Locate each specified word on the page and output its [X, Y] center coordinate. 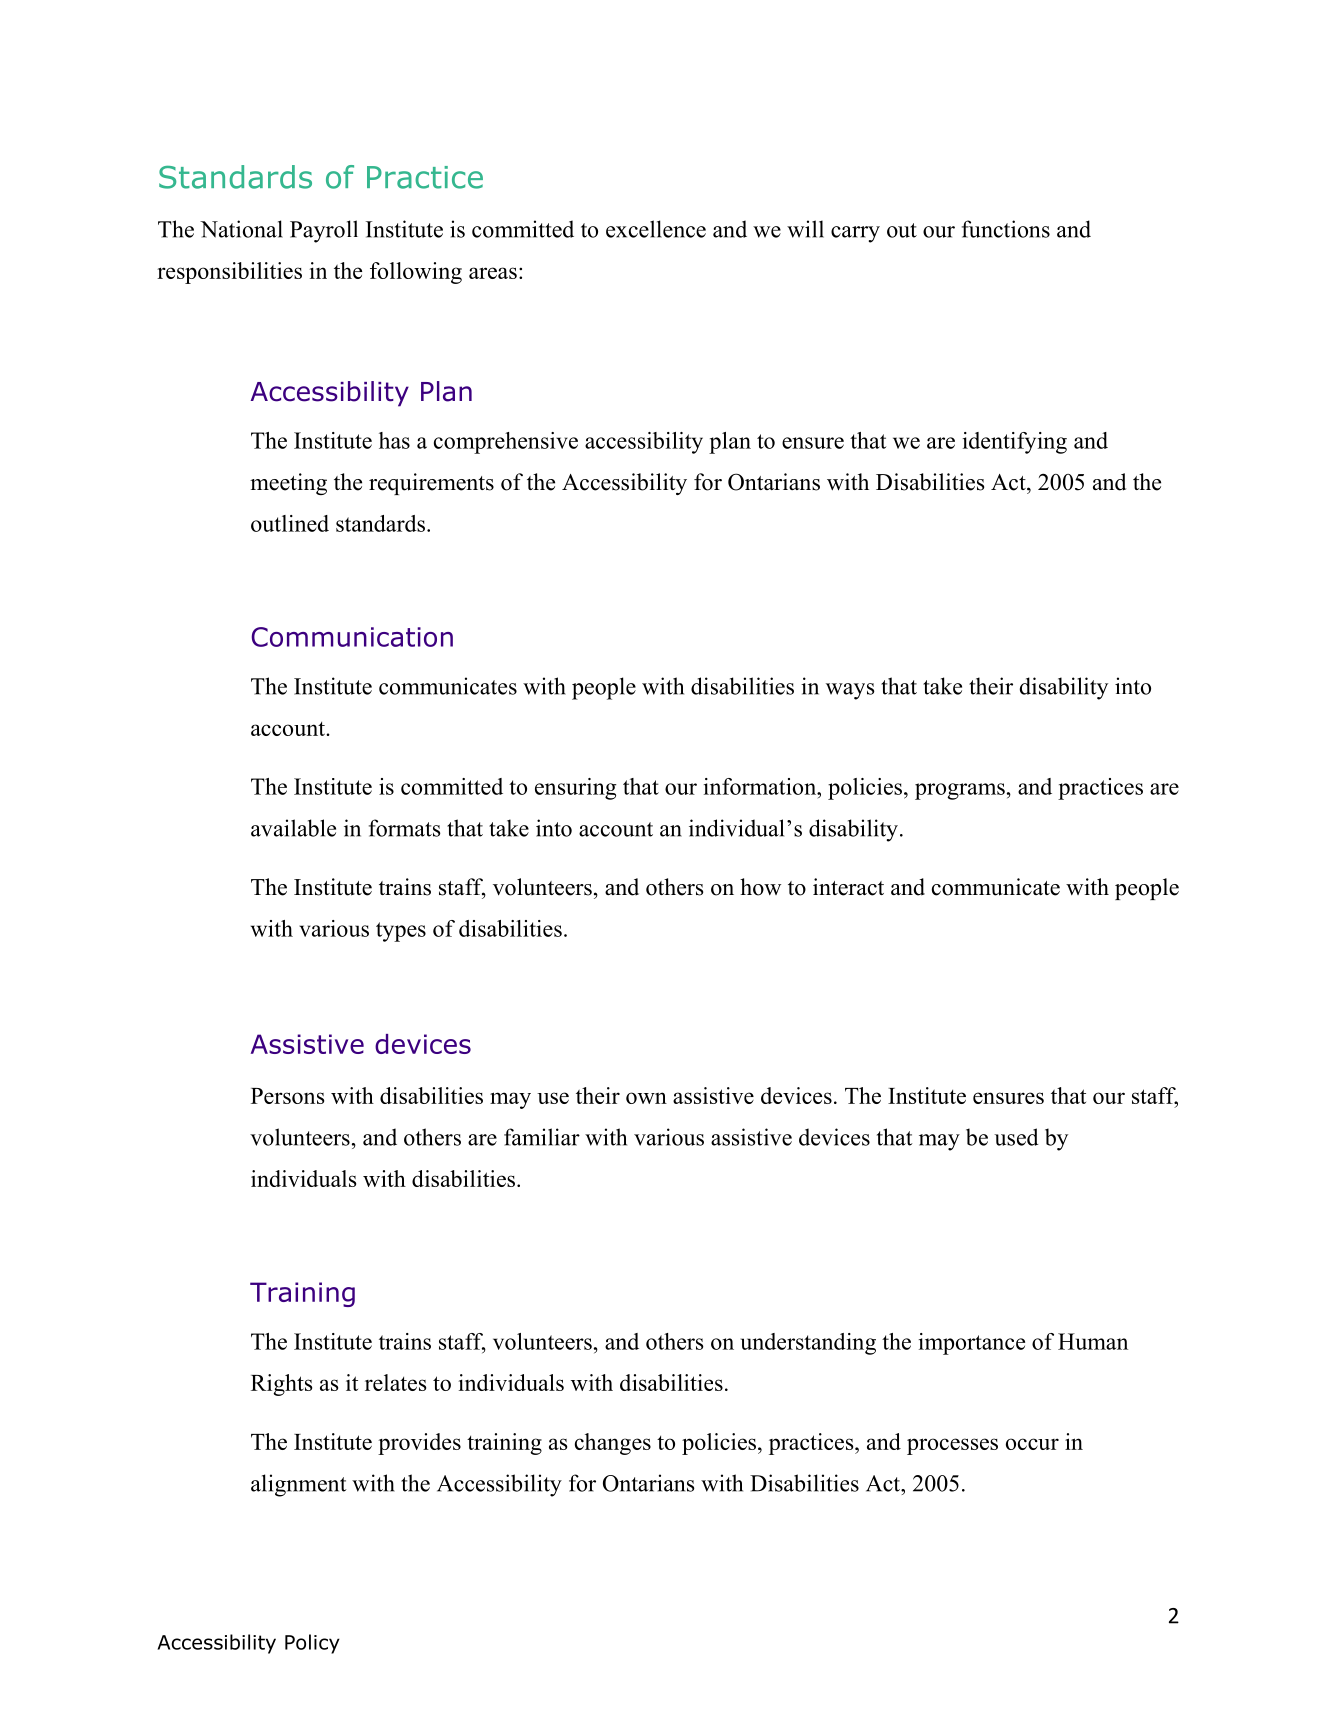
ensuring [576, 789]
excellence [656, 229]
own [646, 1098]
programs [960, 791]
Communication [352, 637]
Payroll [324, 231]
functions [1006, 229]
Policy [312, 1644]
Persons [287, 1096]
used [1016, 1137]
